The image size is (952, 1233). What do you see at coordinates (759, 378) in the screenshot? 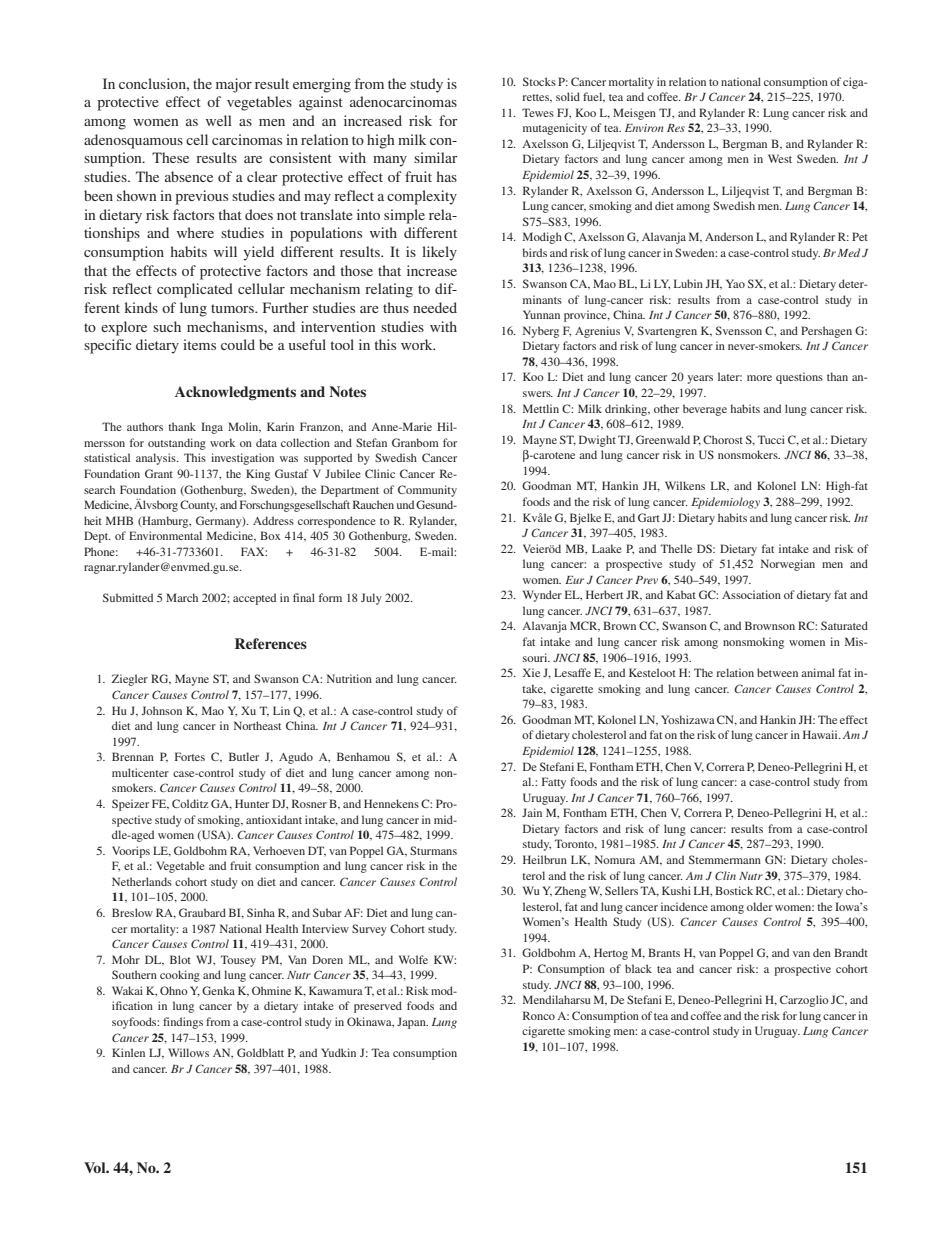
I see `more` at bounding box center [759, 378].
